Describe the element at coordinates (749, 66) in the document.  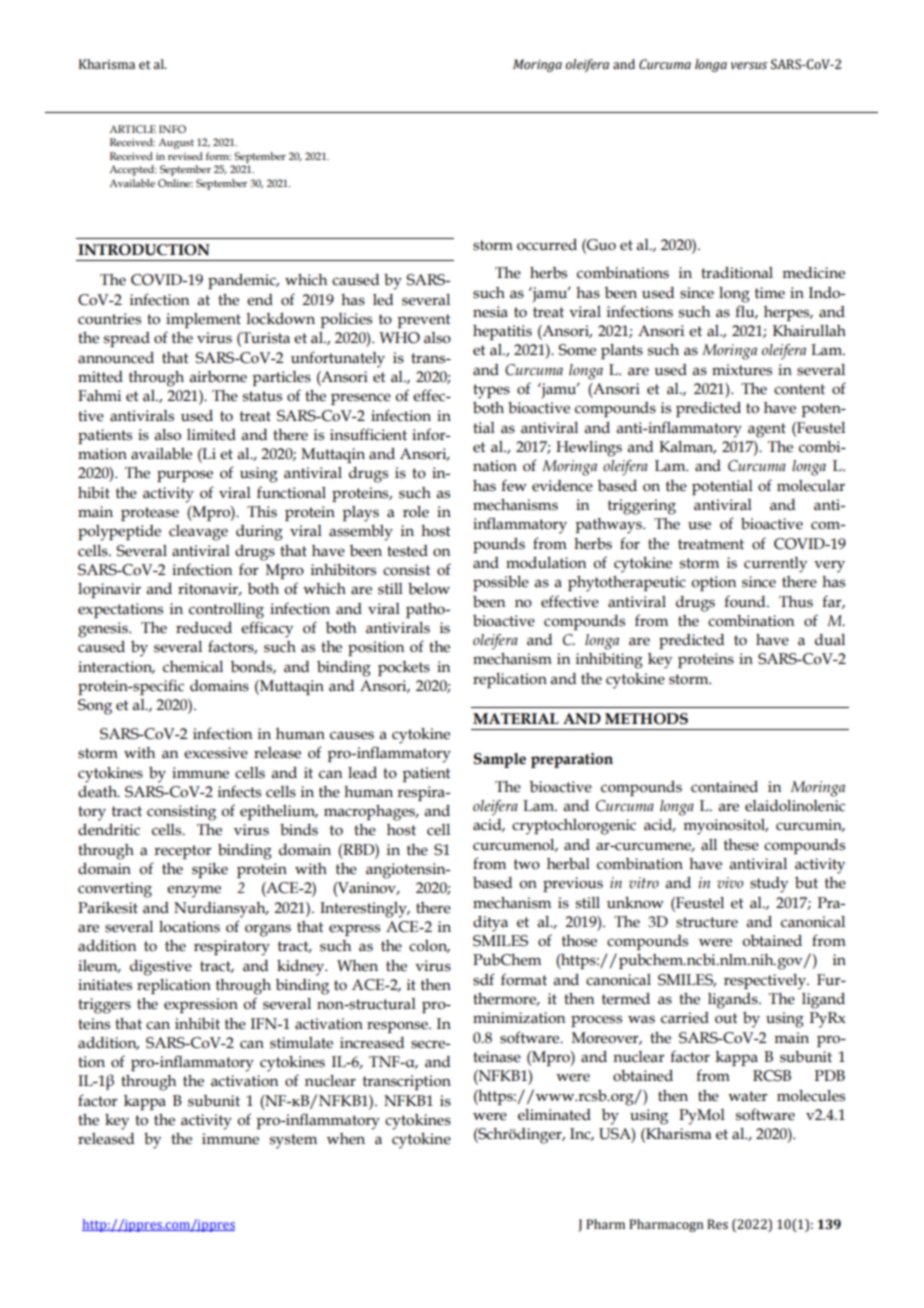
I see `versus` at that location.
